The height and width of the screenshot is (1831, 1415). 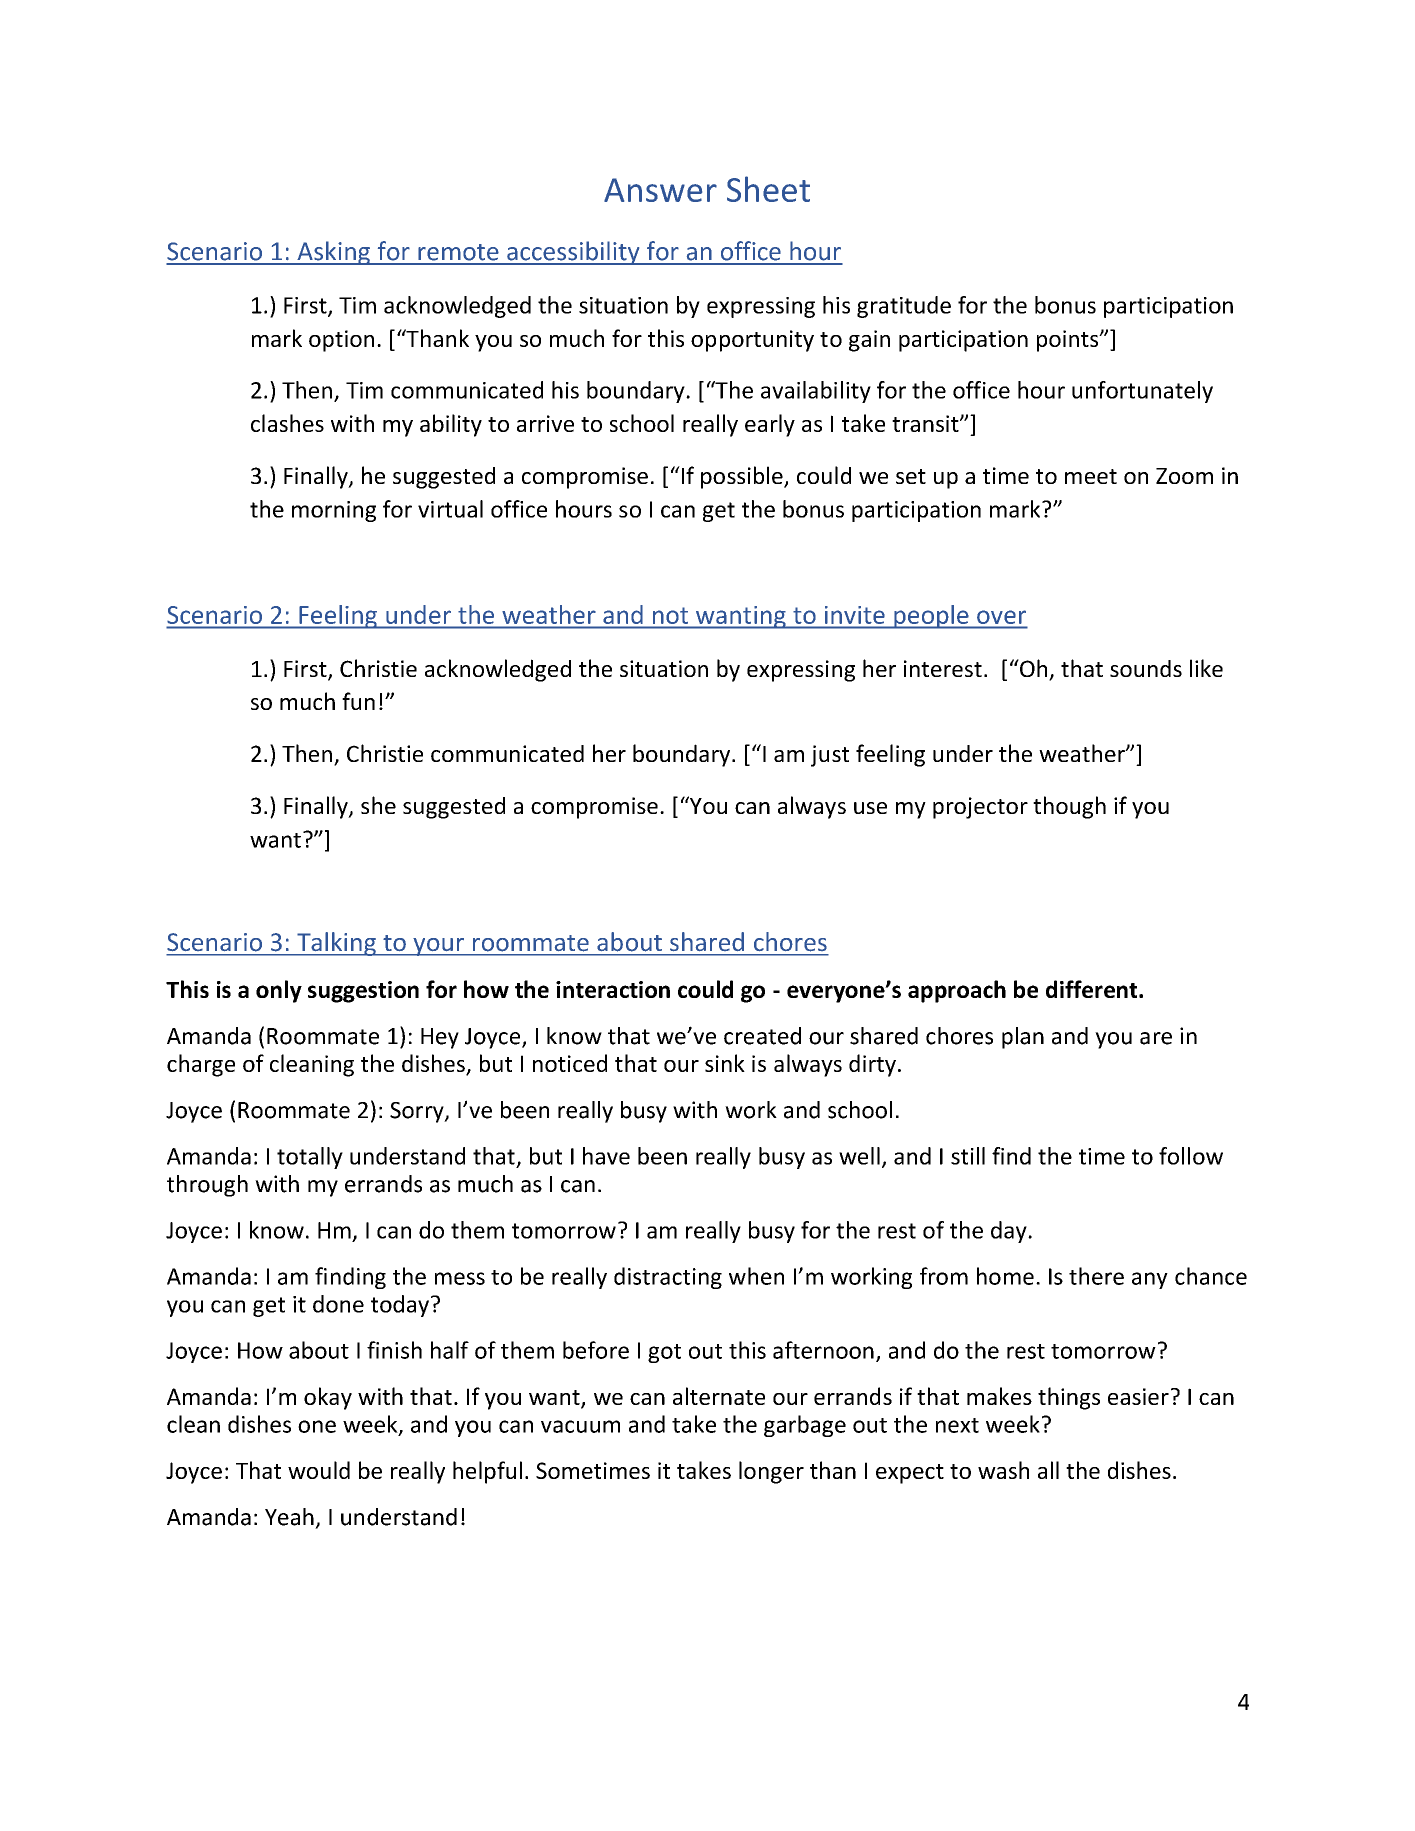 What do you see at coordinates (660, 190) in the screenshot?
I see `Answer` at bounding box center [660, 190].
